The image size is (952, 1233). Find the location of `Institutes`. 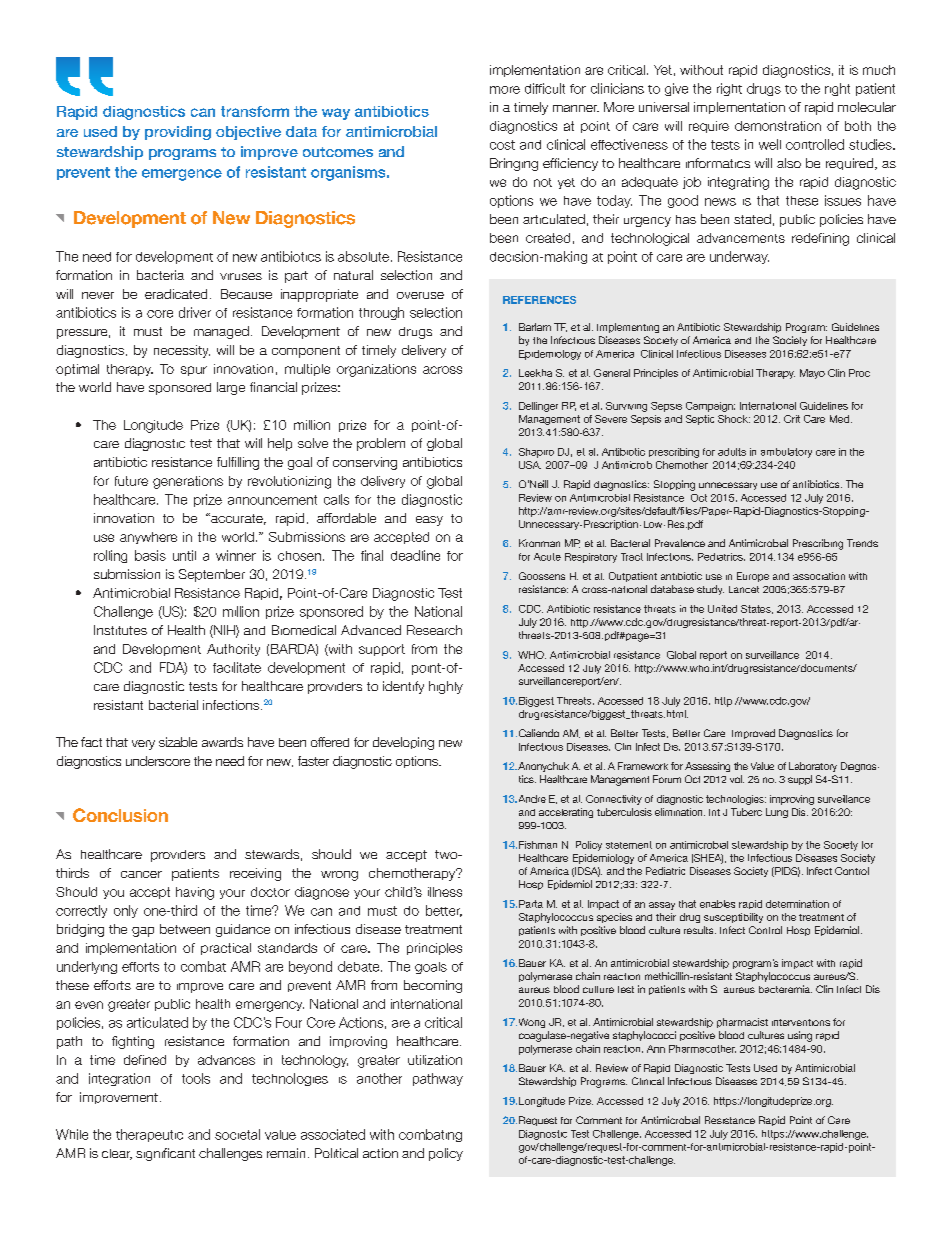

Institutes is located at coordinates (120, 630).
